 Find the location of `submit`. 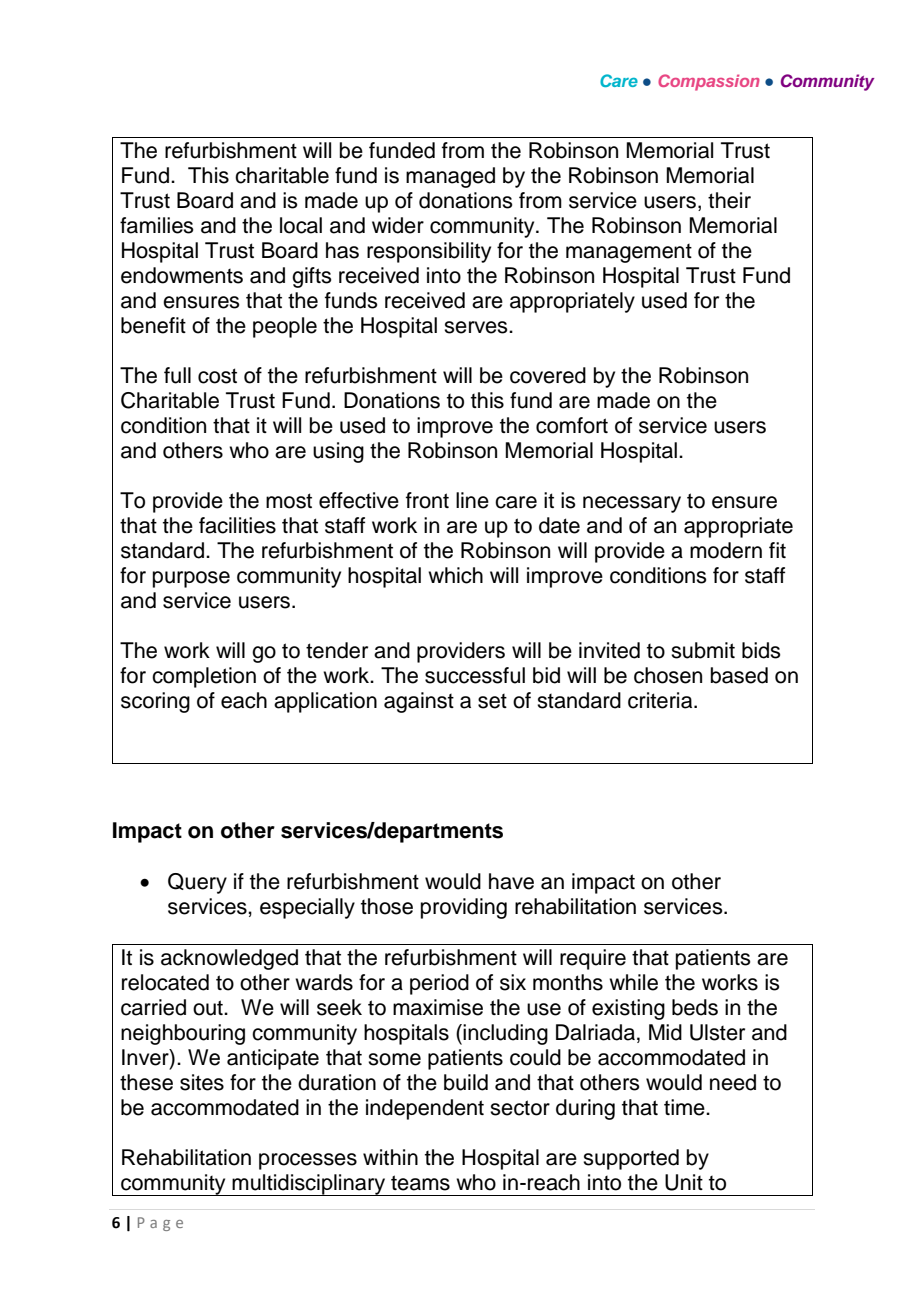

submit is located at coordinates (703, 650).
